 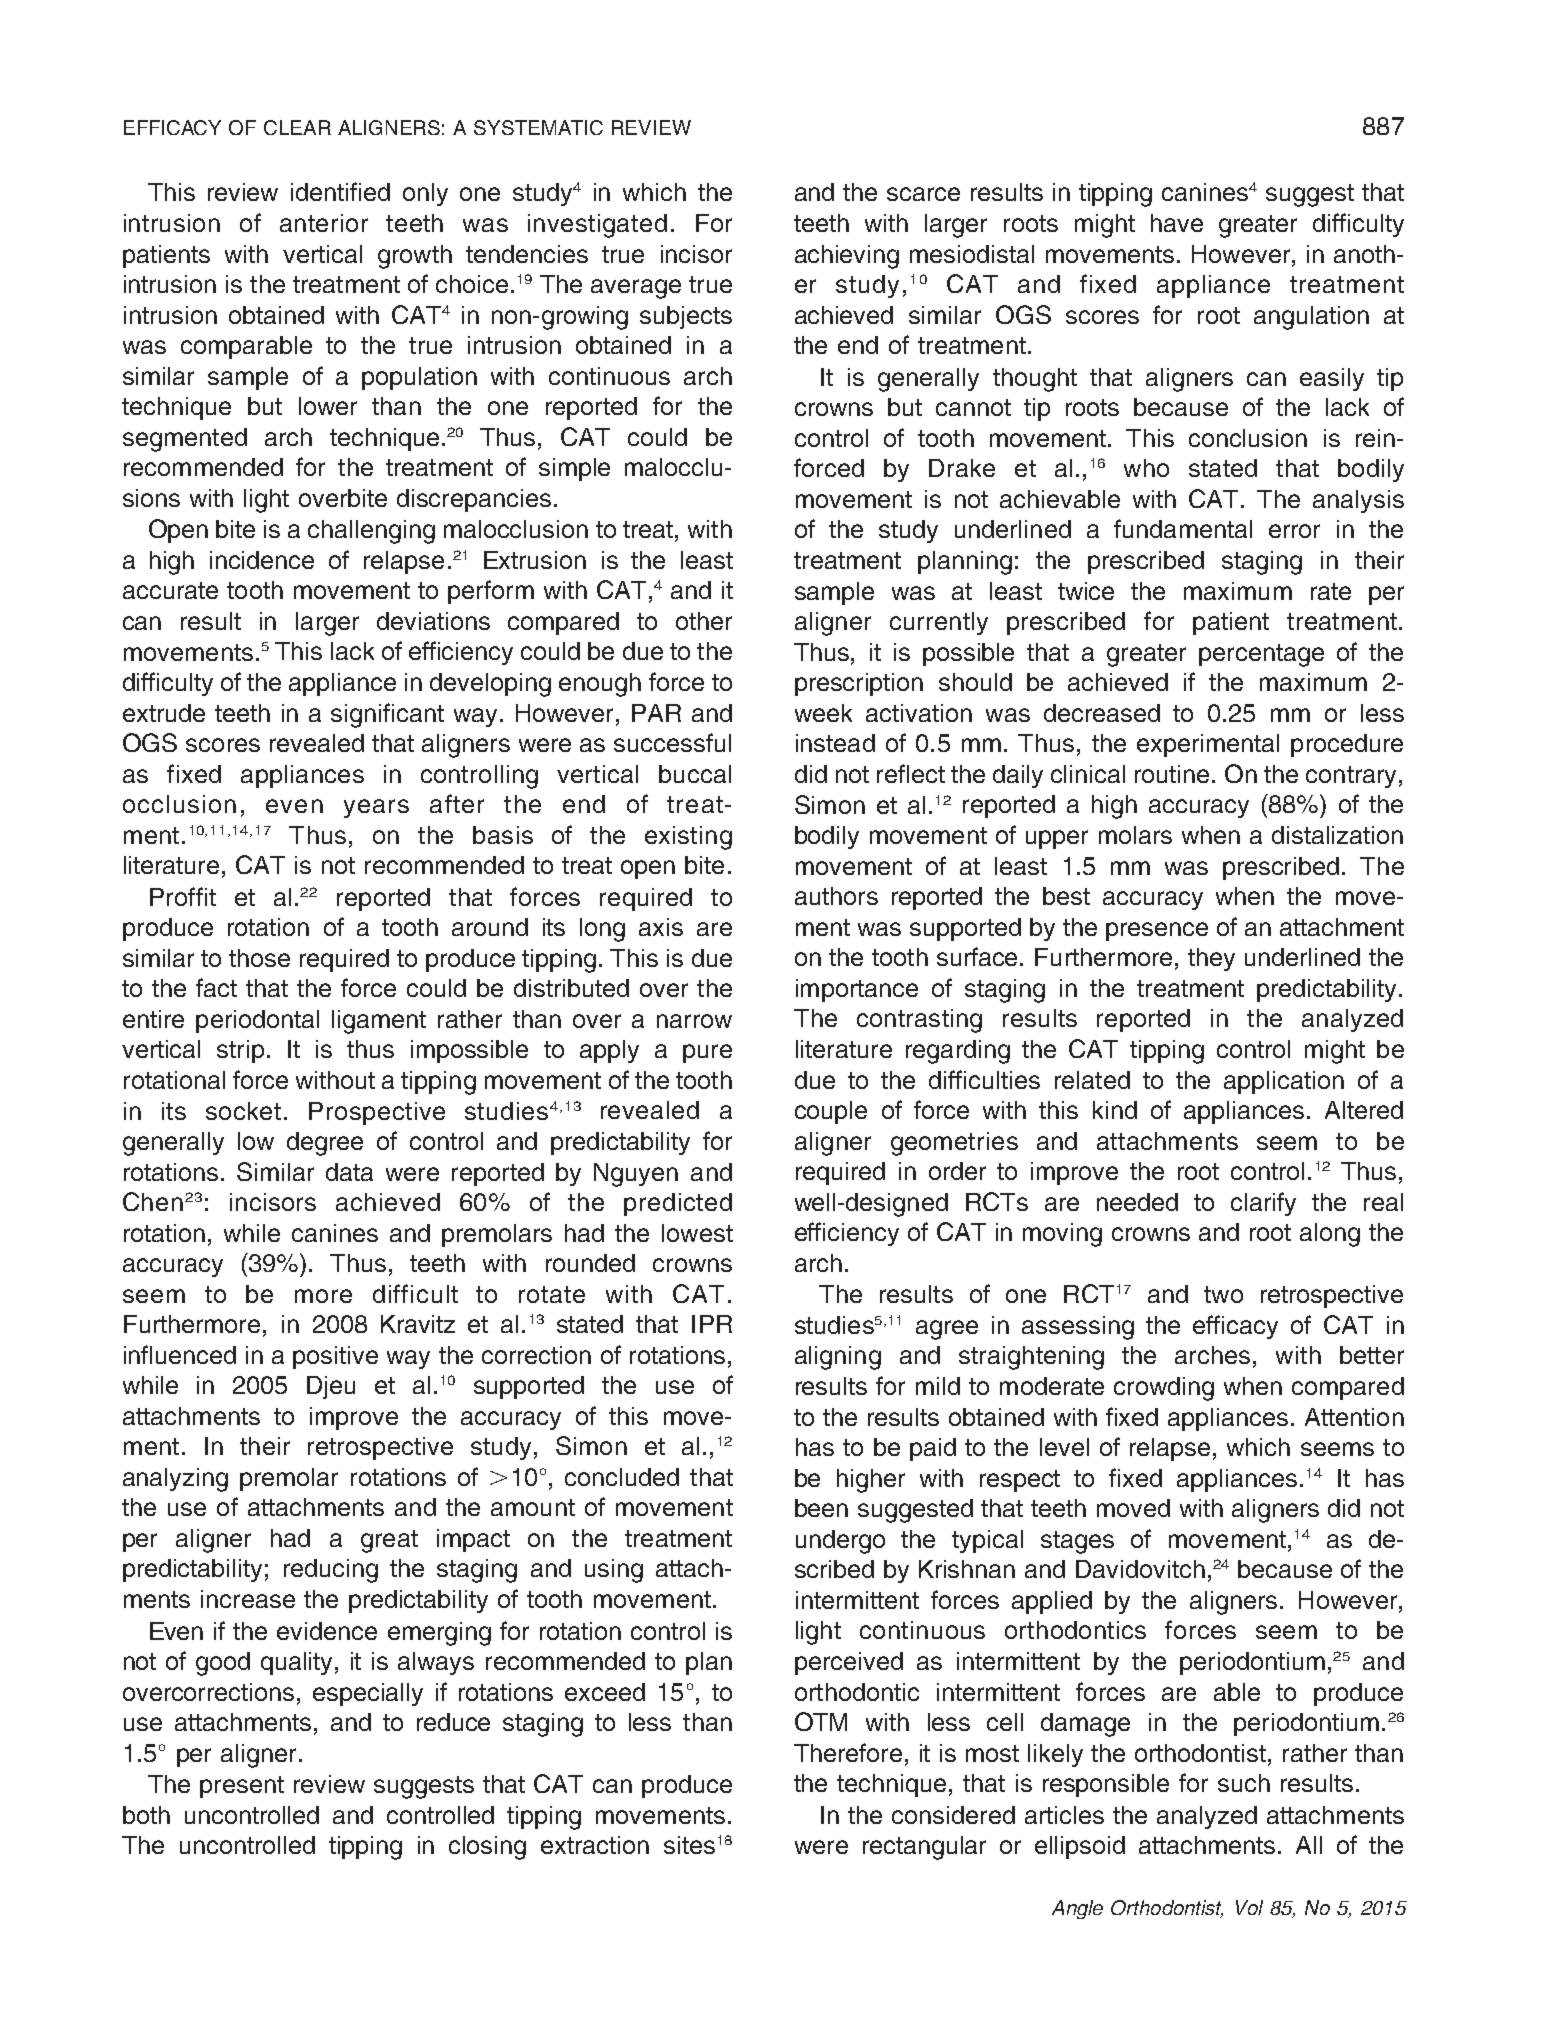 What do you see at coordinates (704, 621) in the document?
I see `other` at bounding box center [704, 621].
